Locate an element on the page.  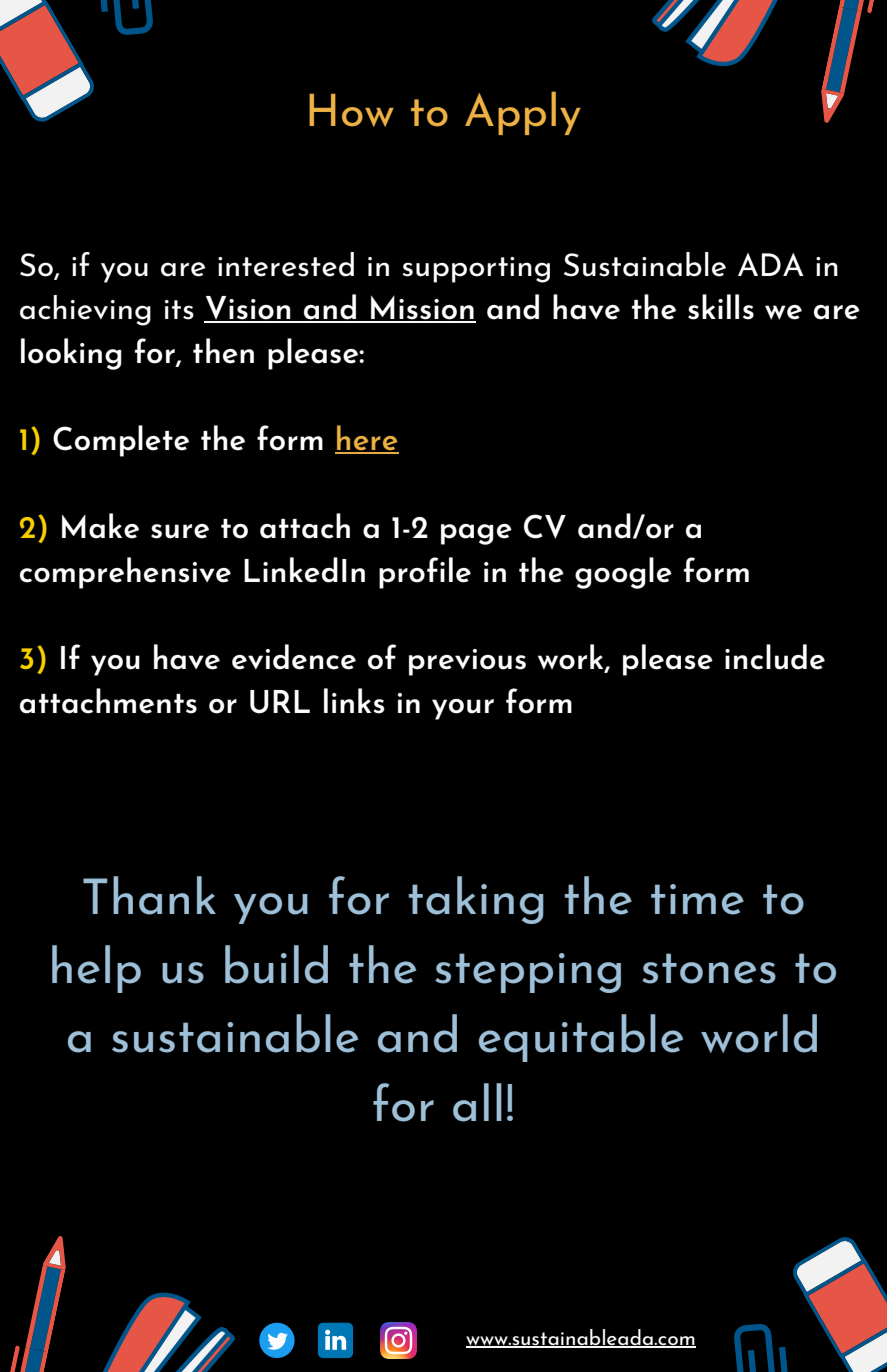
Apply is located at coordinates (523, 113).
